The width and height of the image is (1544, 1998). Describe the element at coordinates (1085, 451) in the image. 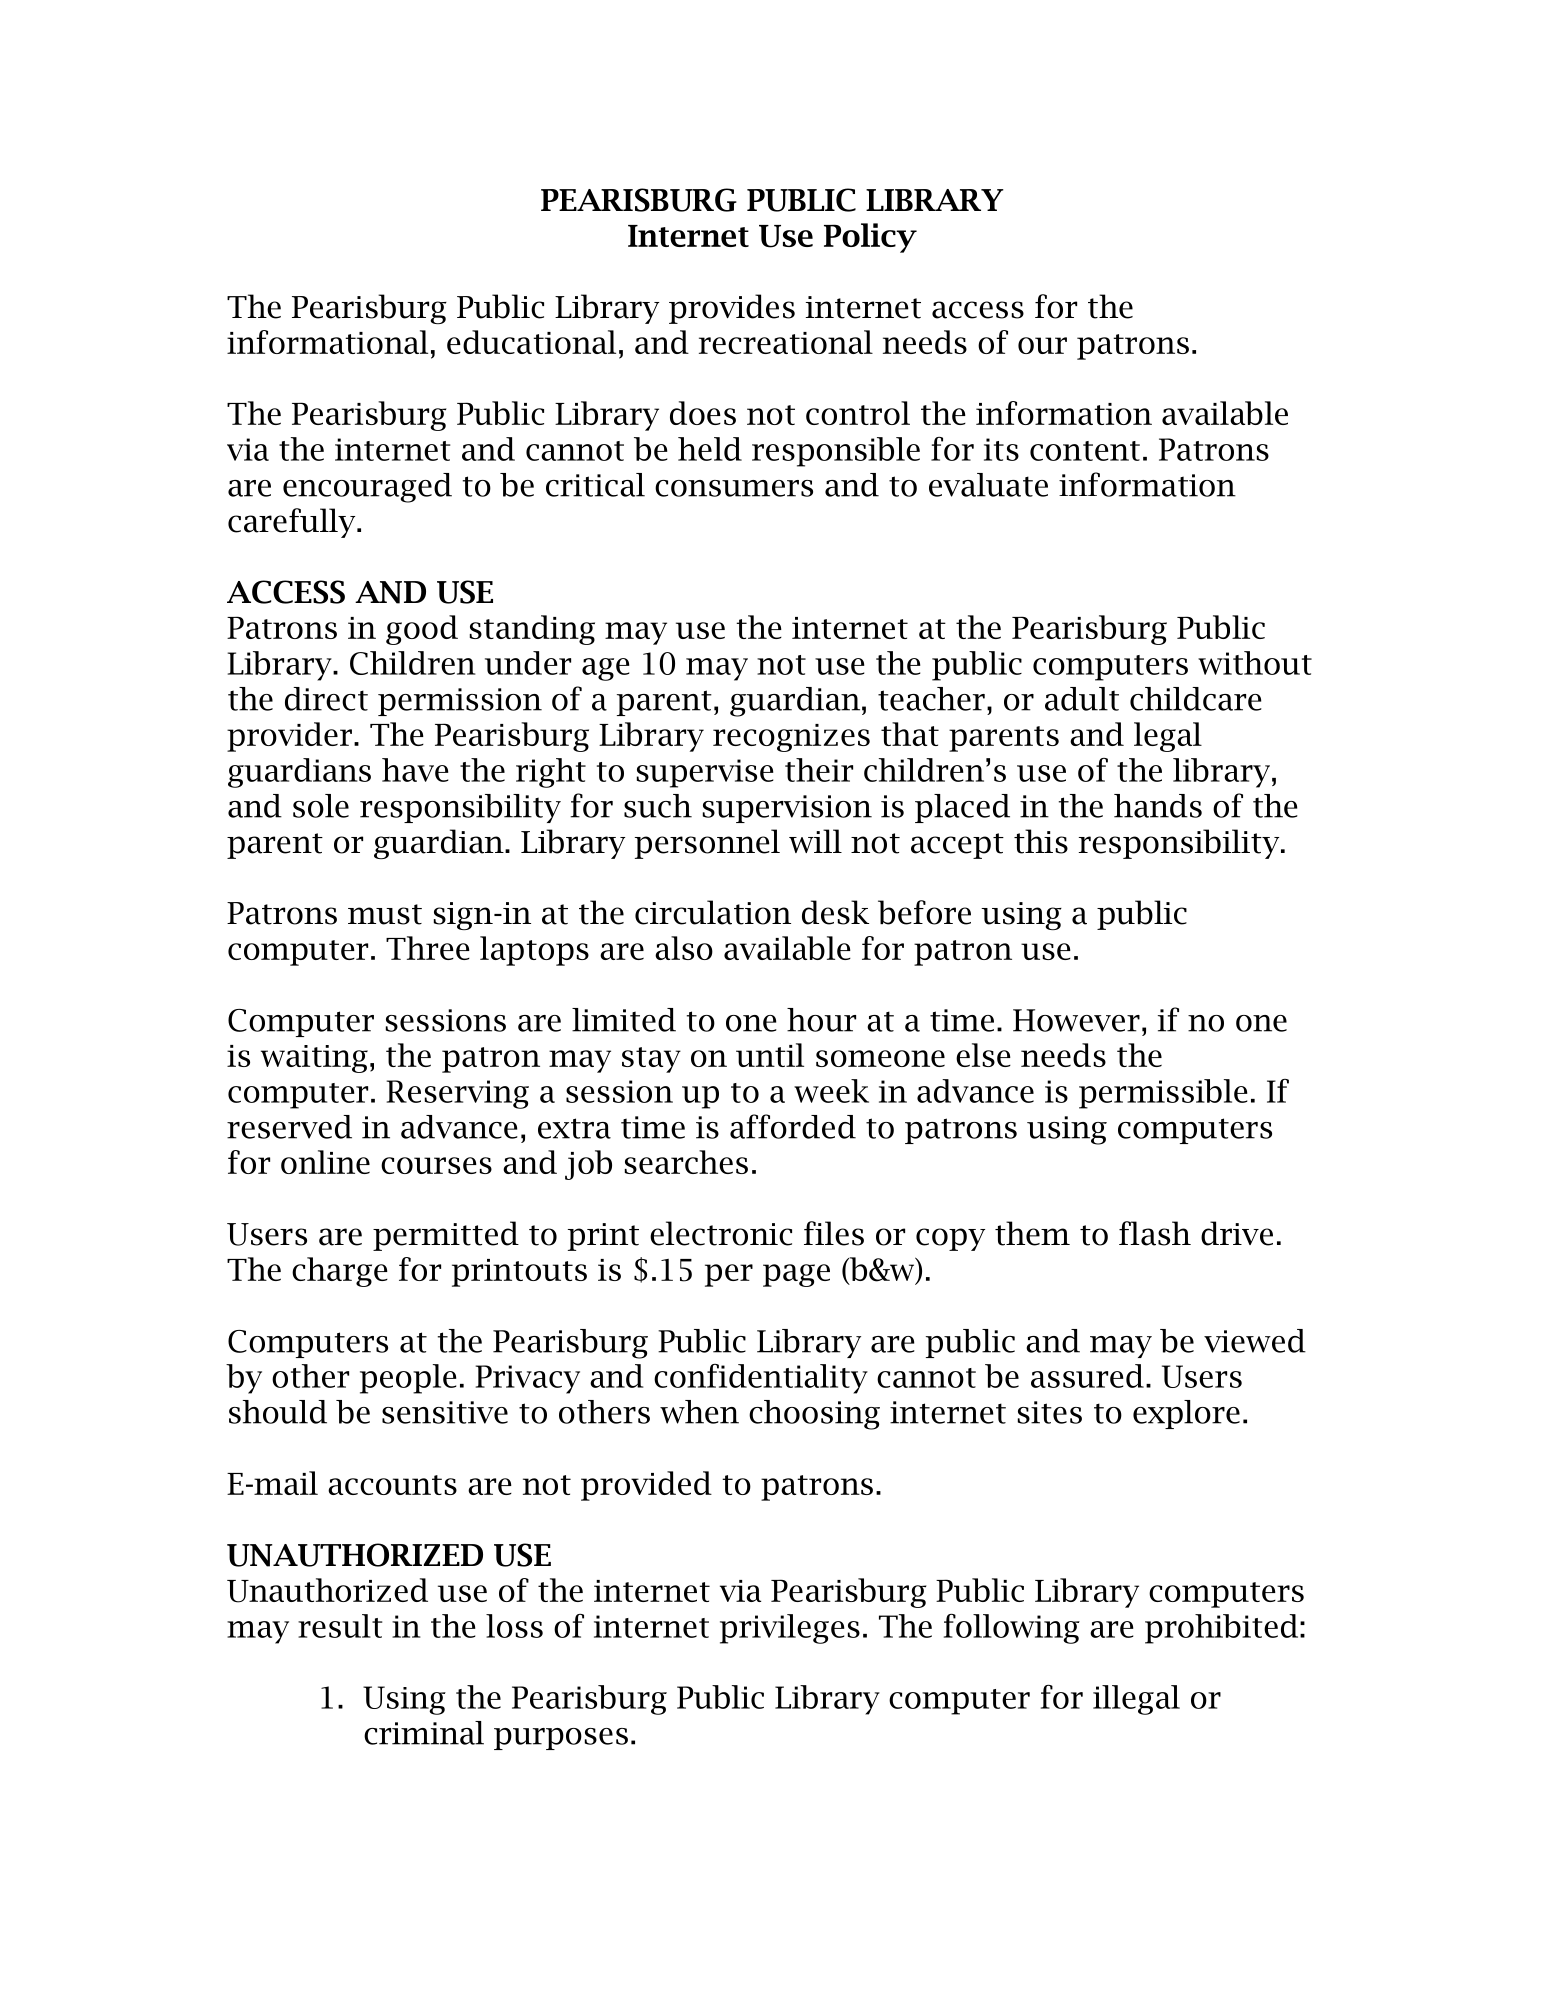

I see `content` at that location.
